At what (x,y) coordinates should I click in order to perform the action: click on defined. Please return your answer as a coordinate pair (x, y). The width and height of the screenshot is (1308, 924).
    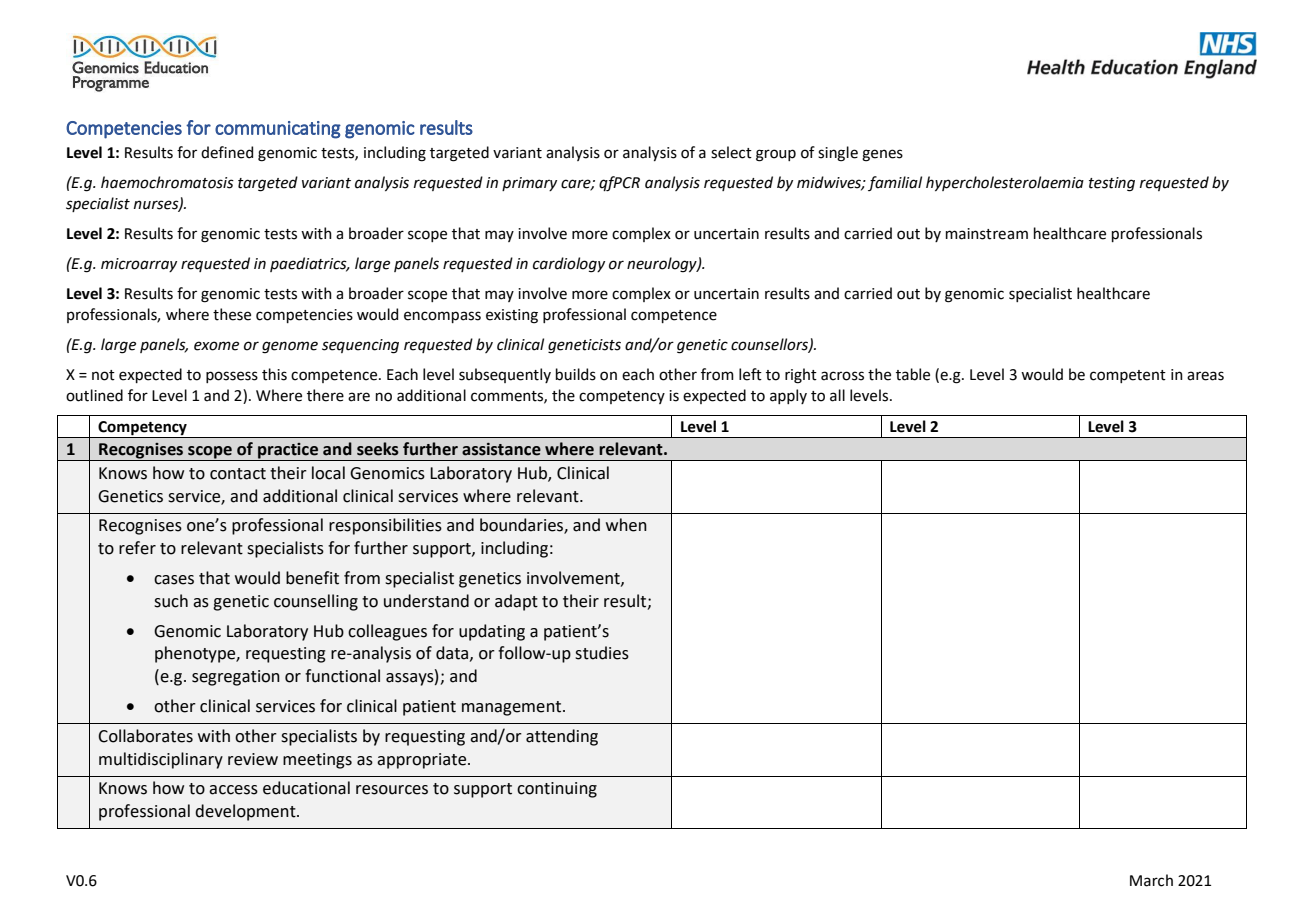
    Looking at the image, I should click on (227, 152).
